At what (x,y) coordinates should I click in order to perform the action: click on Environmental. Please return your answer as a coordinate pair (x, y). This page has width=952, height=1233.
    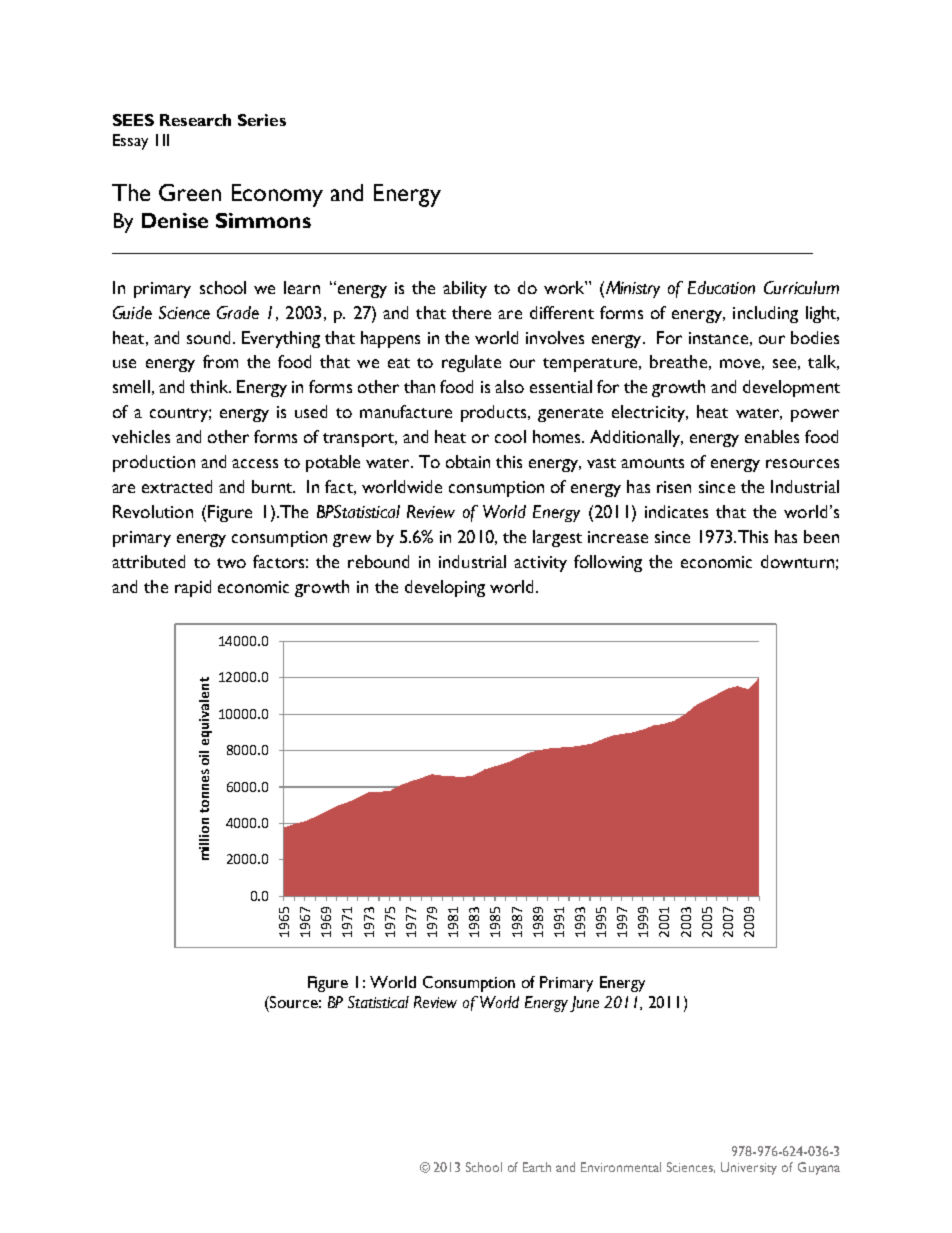
    Looking at the image, I should click on (621, 1167).
